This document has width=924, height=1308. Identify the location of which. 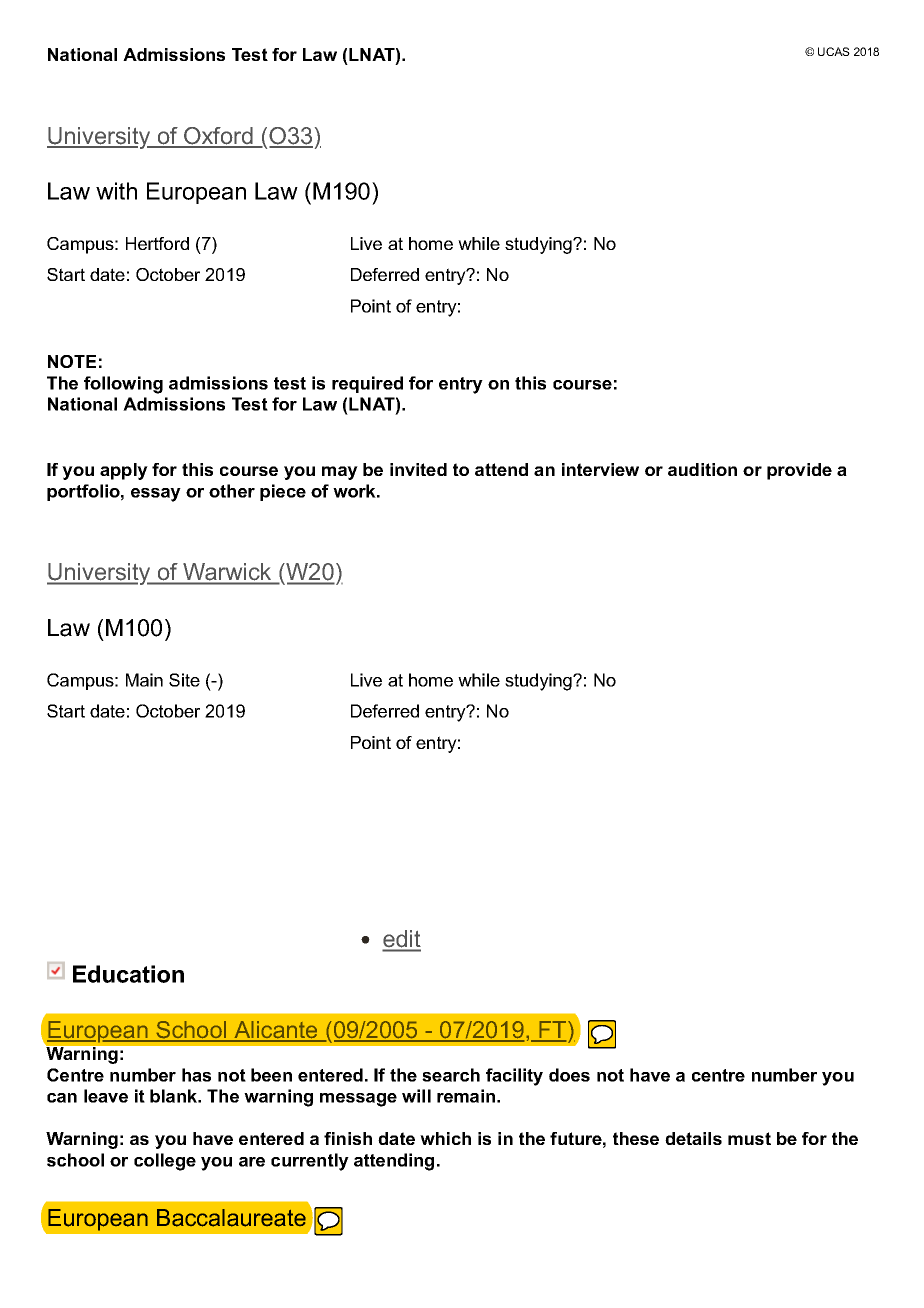
(445, 1138).
